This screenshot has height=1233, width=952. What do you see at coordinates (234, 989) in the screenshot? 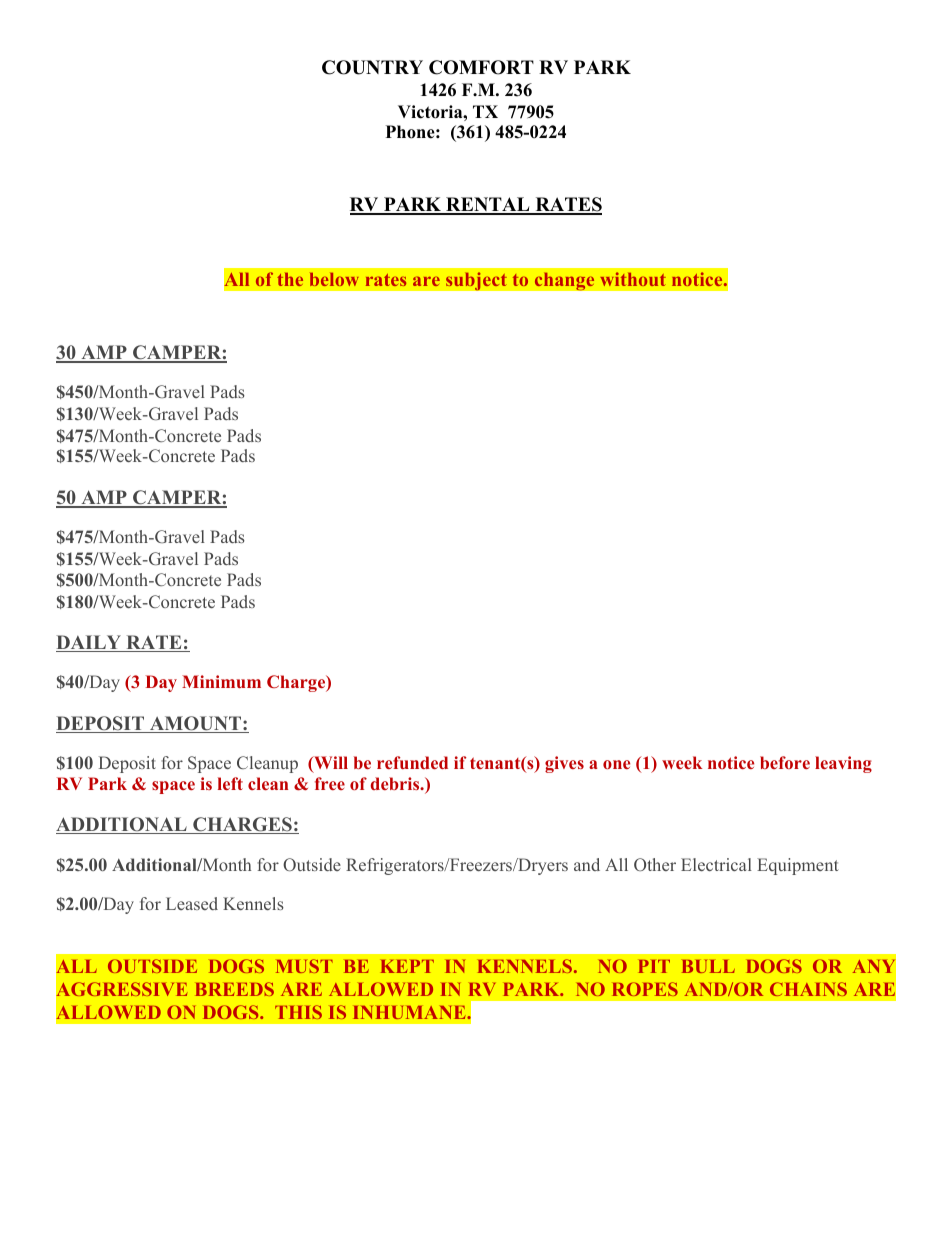
I see `BREEDS` at bounding box center [234, 989].
